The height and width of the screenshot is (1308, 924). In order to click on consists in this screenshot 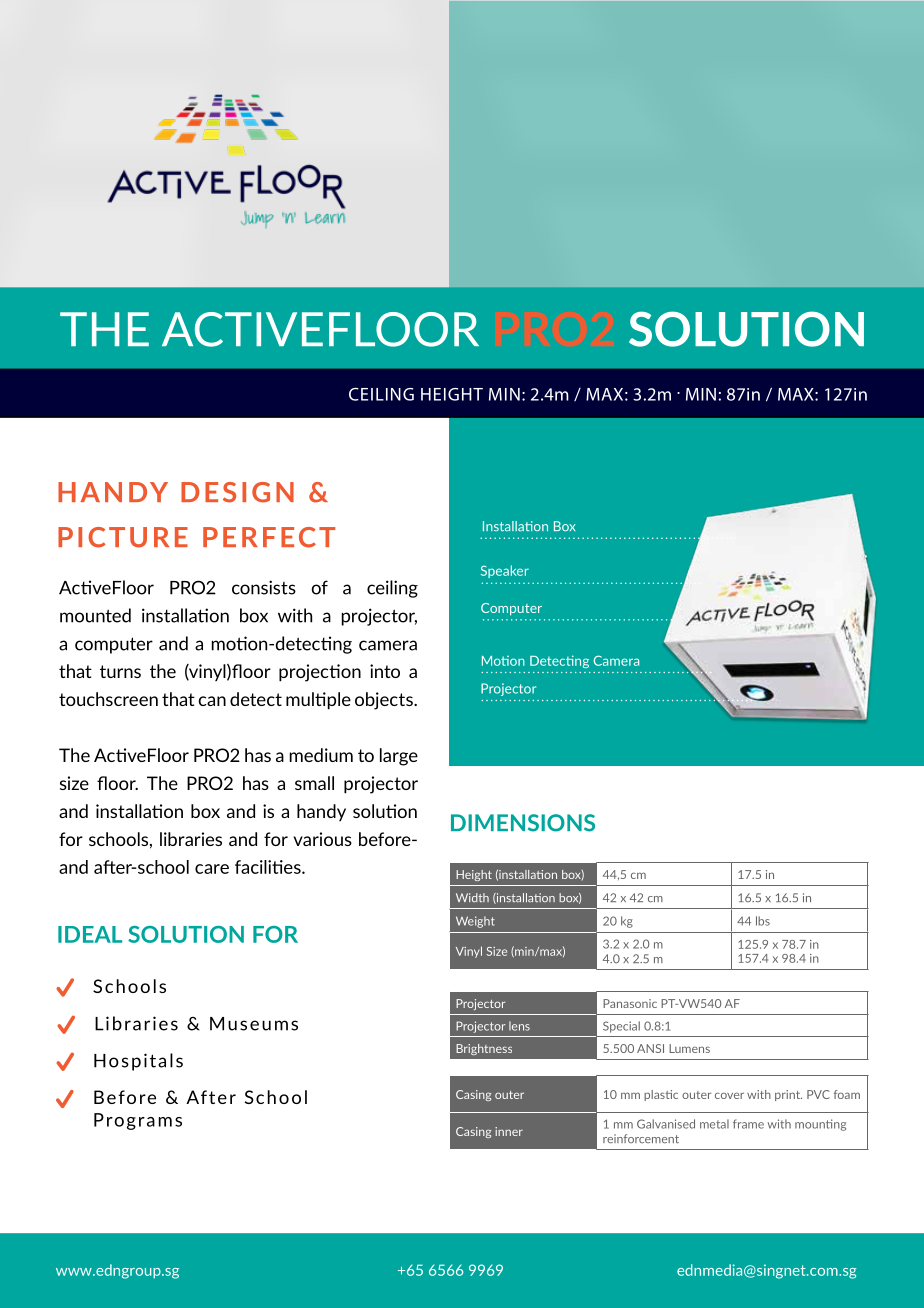, I will do `click(264, 587)`.
